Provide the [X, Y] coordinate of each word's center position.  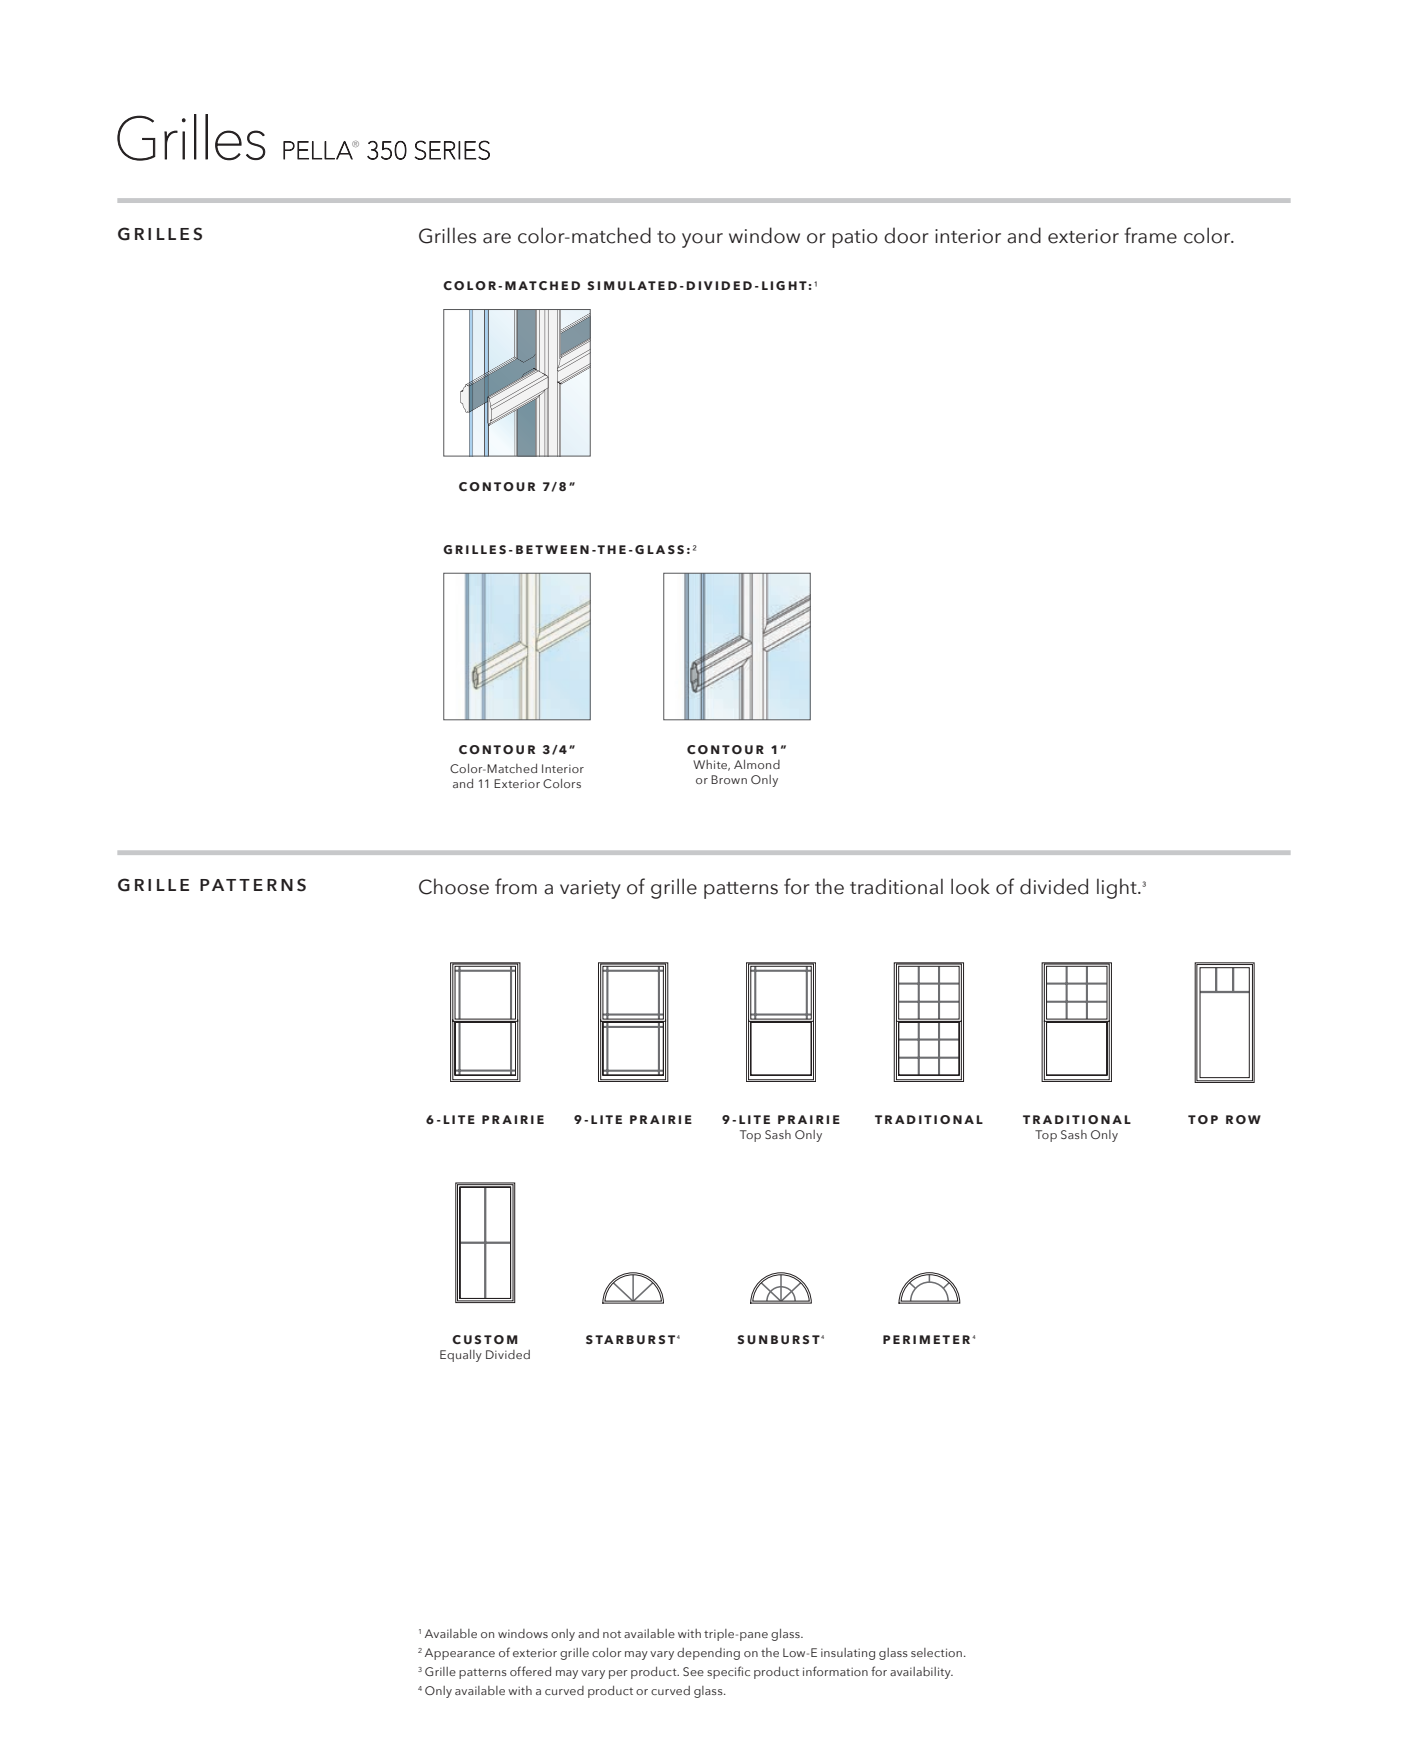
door [906, 235]
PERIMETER [926, 1339]
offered [530, 1671]
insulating [848, 1654]
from [516, 886]
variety [590, 889]
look [970, 886]
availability [921, 1673]
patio [855, 238]
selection [936, 1652]
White [711, 765]
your [702, 240]
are [497, 238]
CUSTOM [485, 1339]
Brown [729, 779]
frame [1150, 235]
